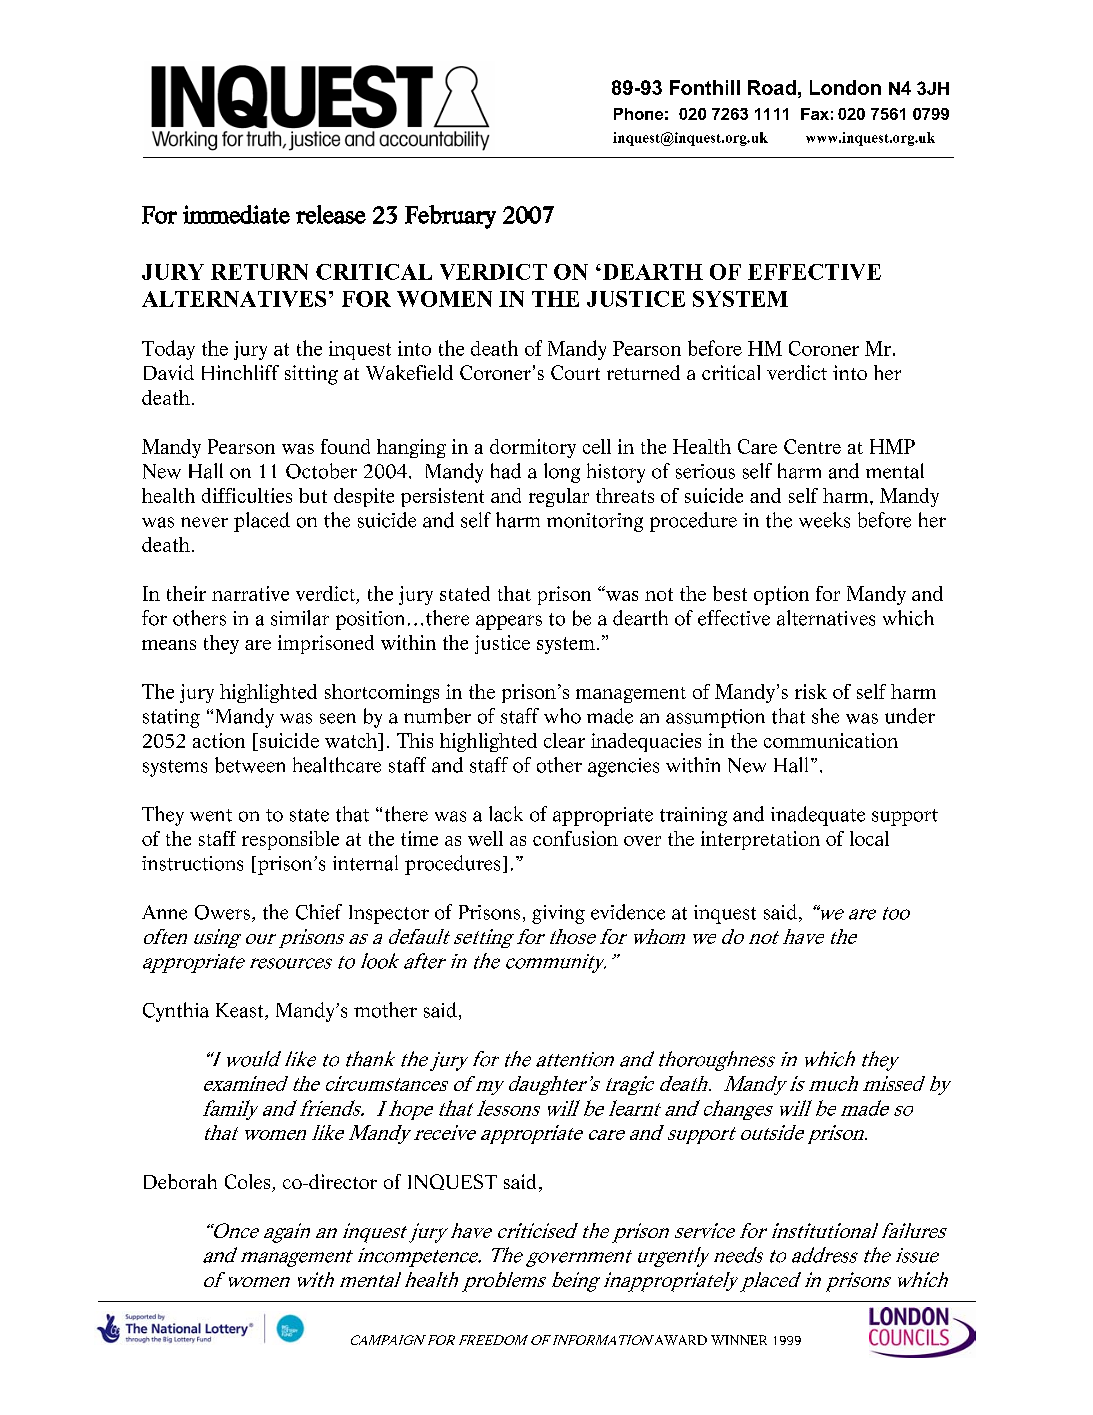 Image resolution: width=1093 pixels, height=1415 pixels. Describe the element at coordinates (564, 740) in the screenshot. I see `clear` at that location.
